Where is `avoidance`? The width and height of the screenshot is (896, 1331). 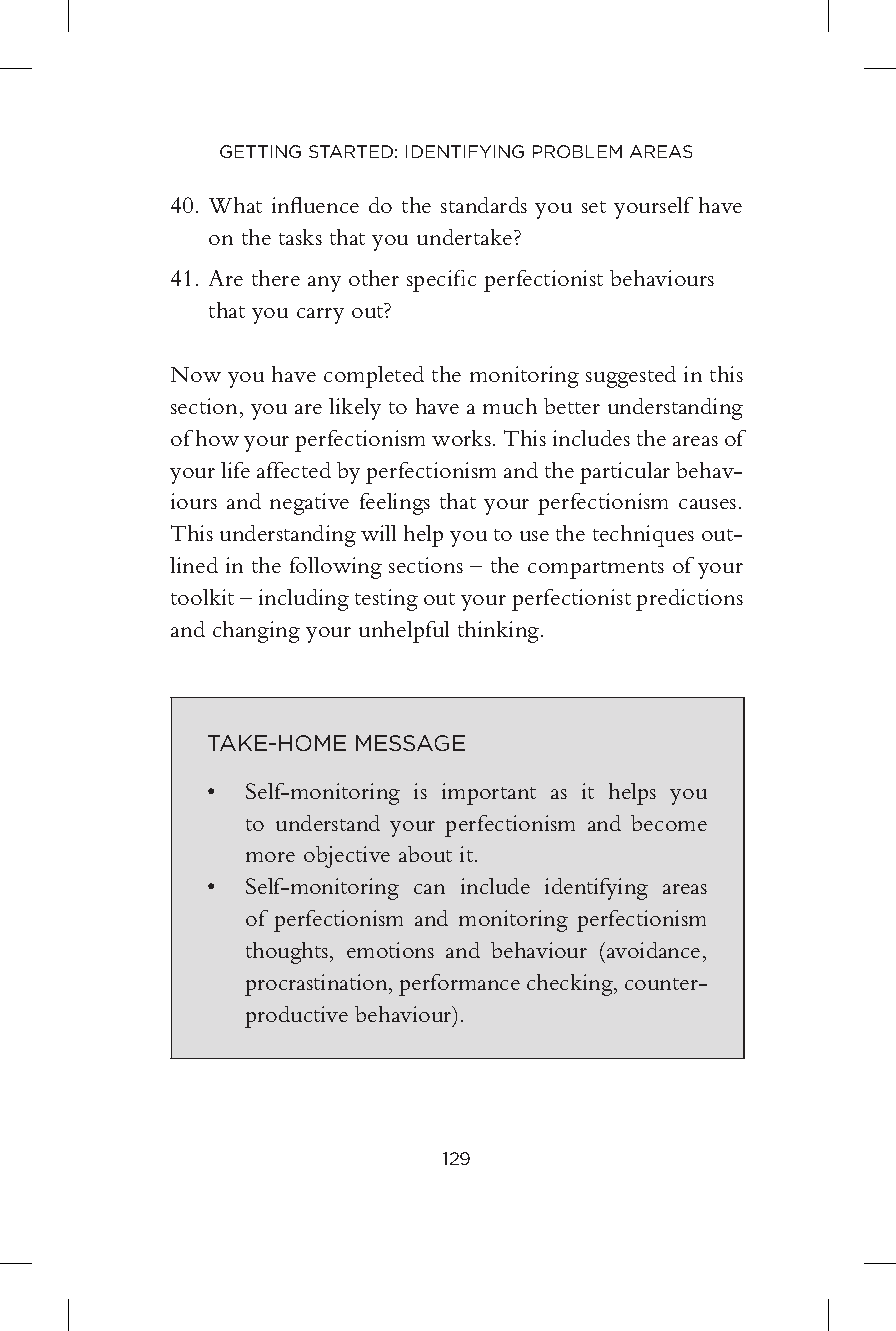 avoidance is located at coordinates (652, 950).
